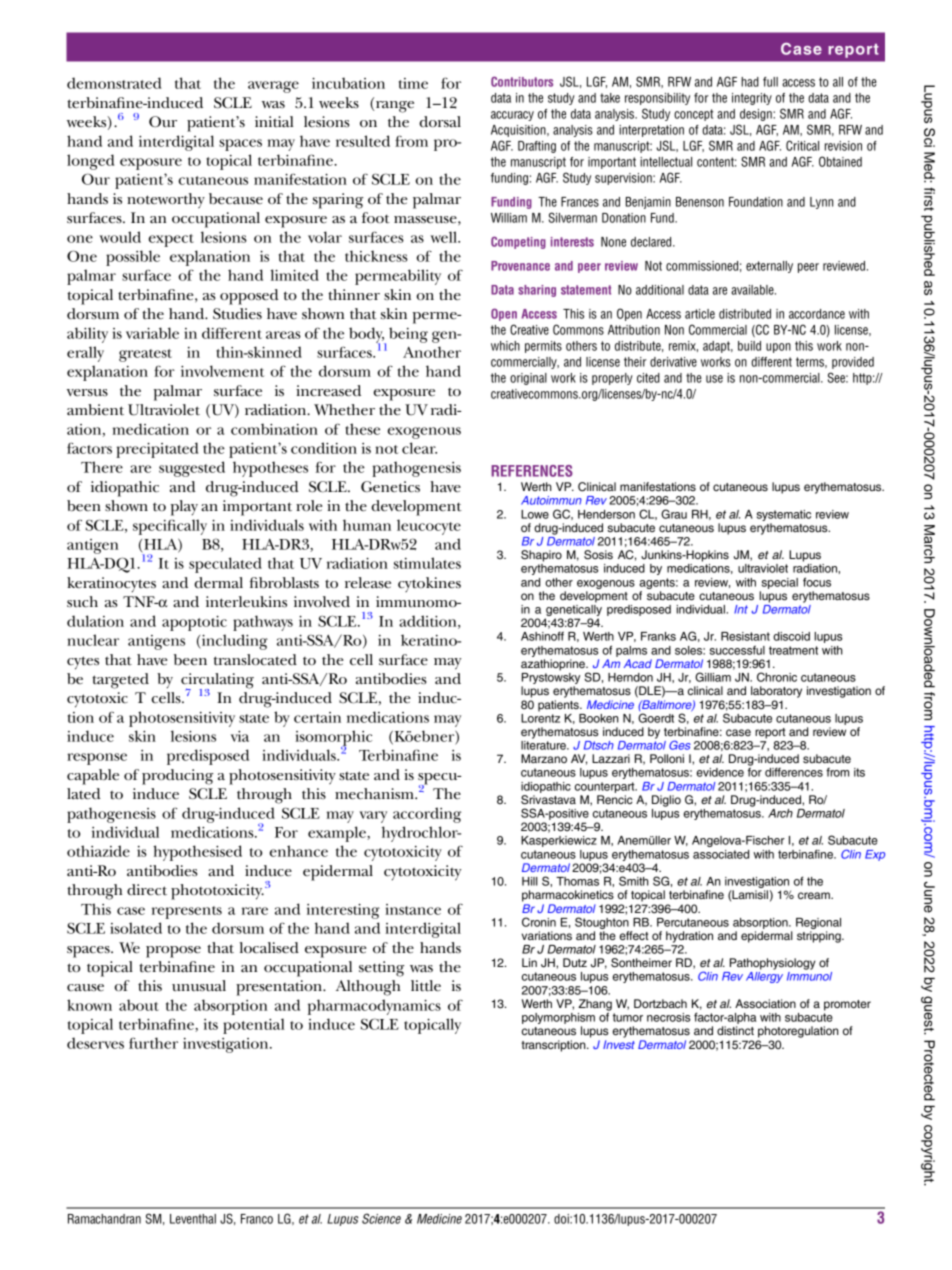 The image size is (952, 1270). What do you see at coordinates (152, 333) in the image?
I see `variable` at bounding box center [152, 333].
